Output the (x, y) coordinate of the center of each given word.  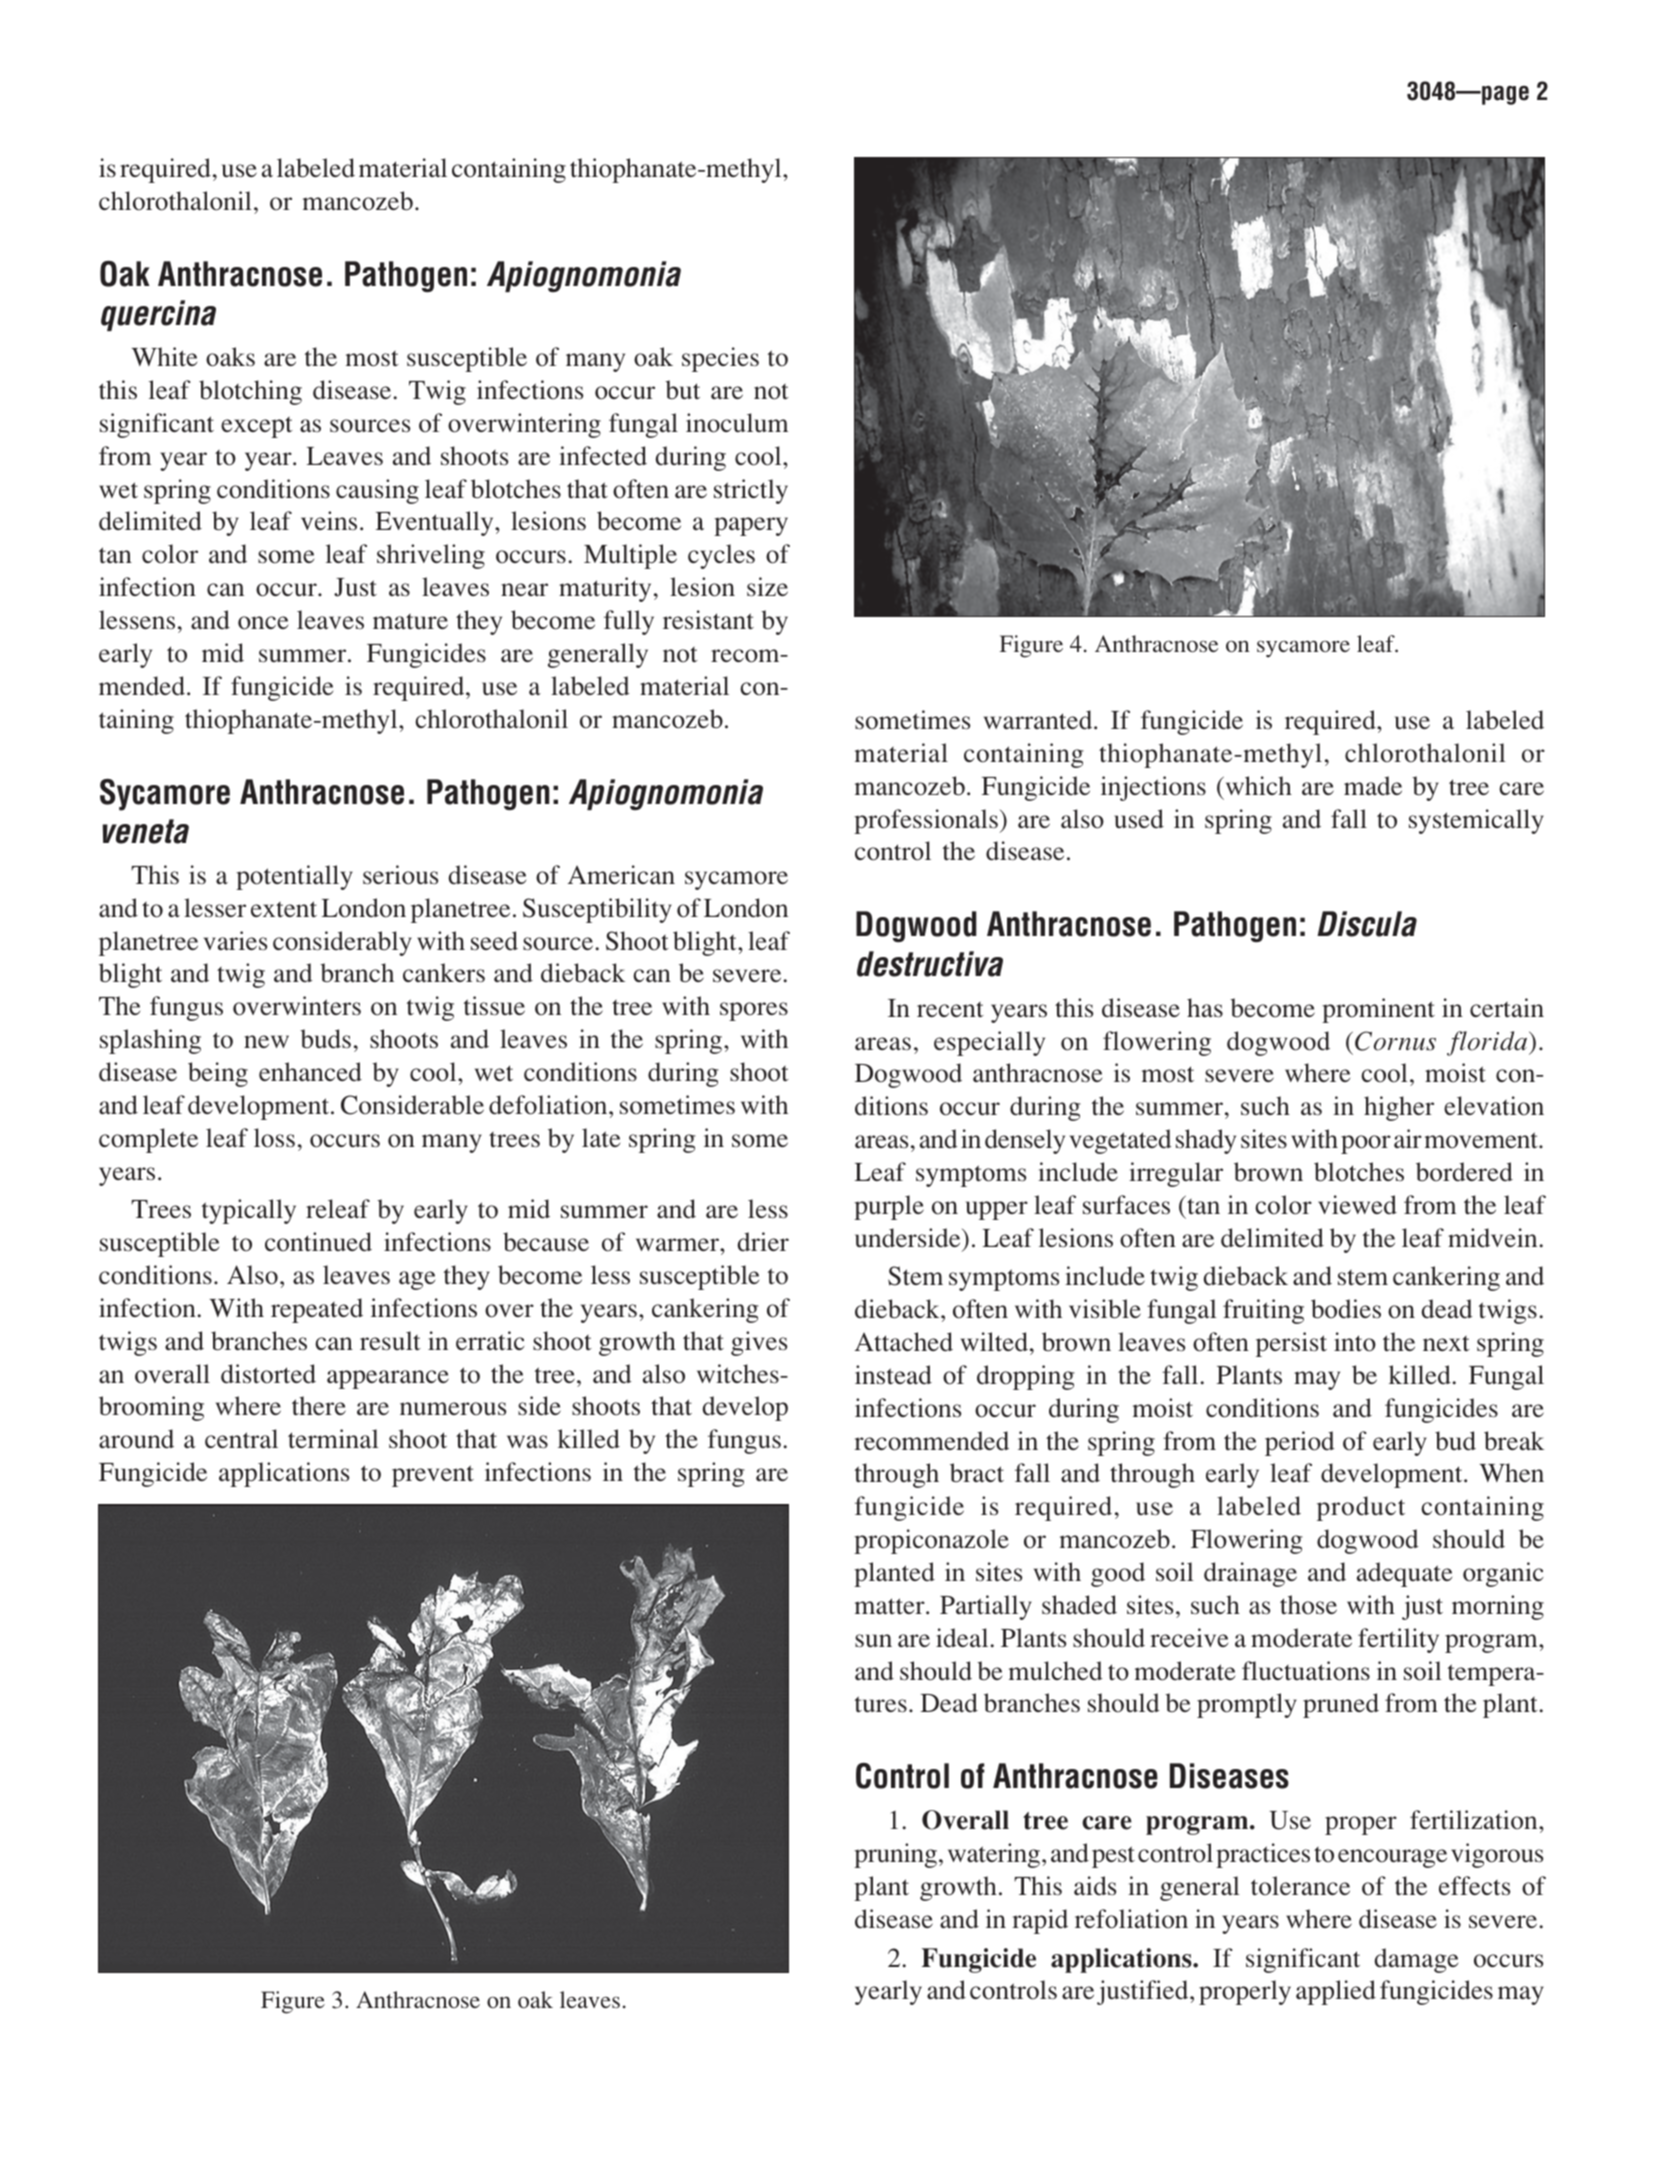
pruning (895, 1855)
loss (274, 1138)
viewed (1357, 1204)
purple (889, 1207)
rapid (1040, 1921)
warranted (1039, 720)
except (257, 427)
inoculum (737, 423)
